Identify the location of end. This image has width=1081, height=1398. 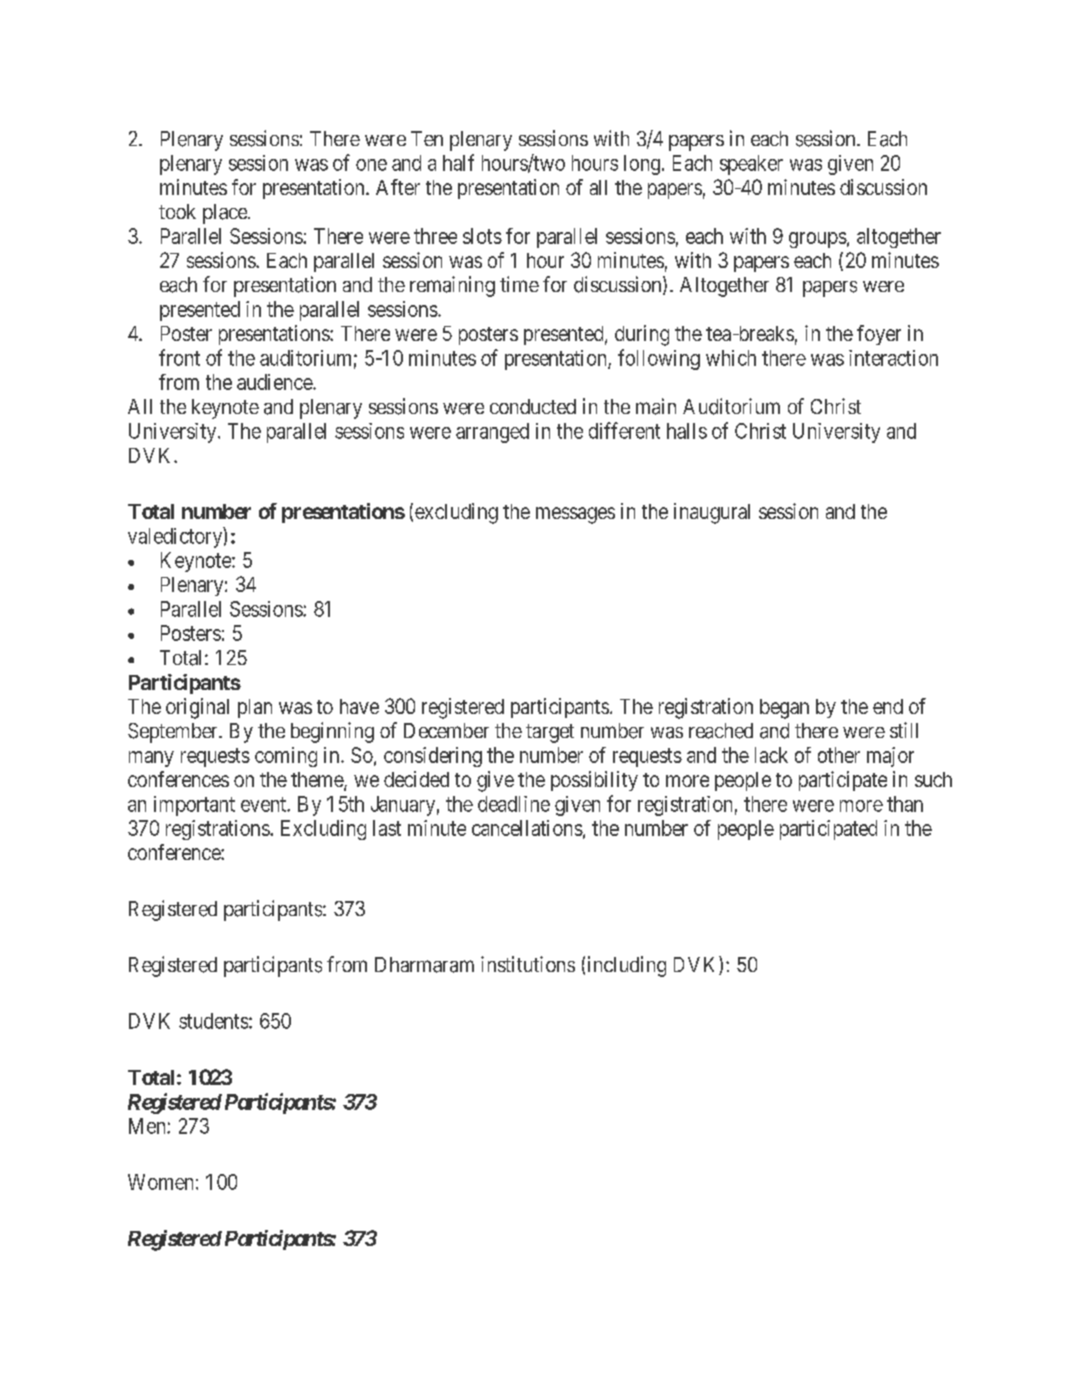
(888, 706).
